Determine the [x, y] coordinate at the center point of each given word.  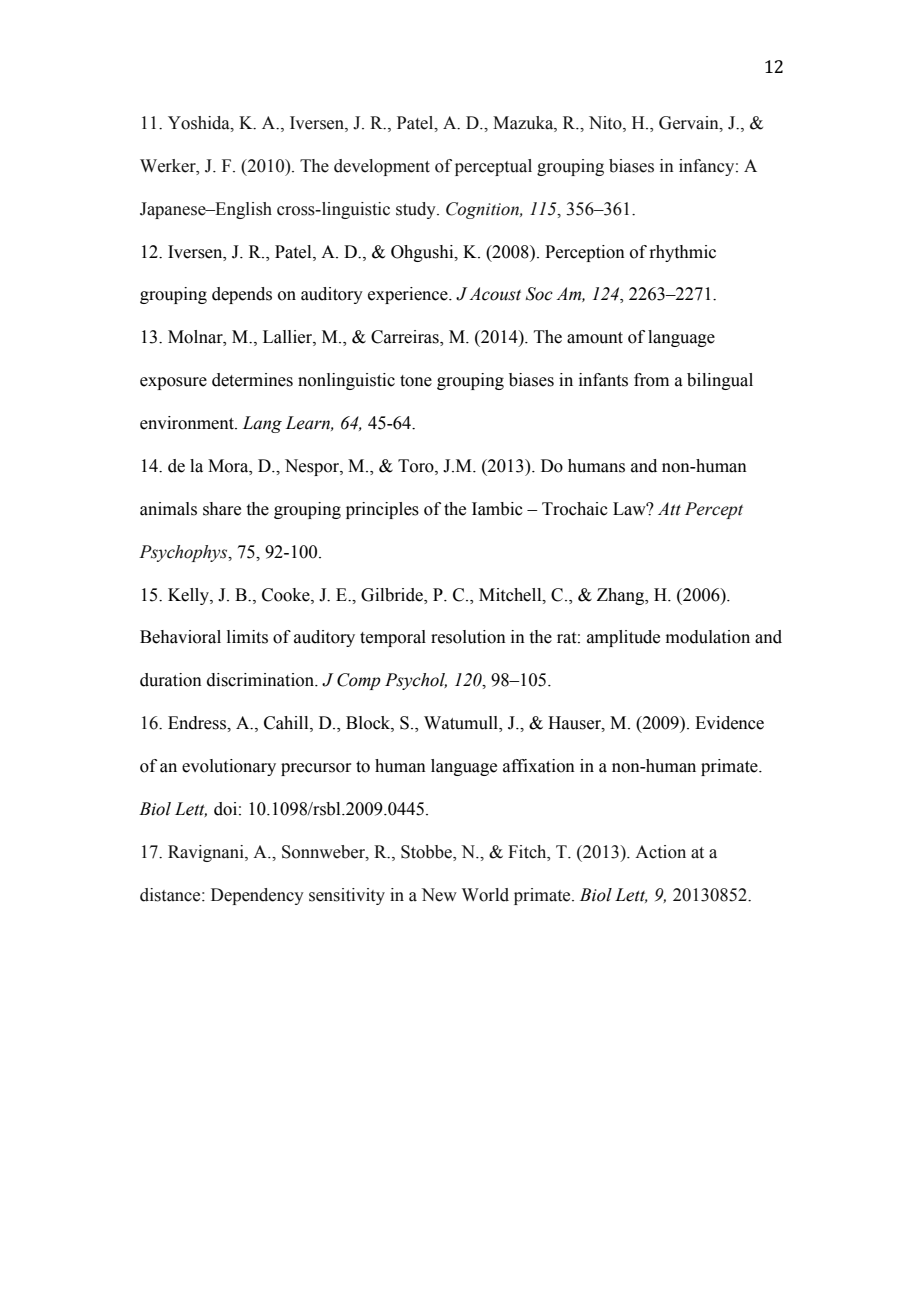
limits [247, 637]
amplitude [623, 638]
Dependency [257, 896]
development [382, 167]
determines [252, 380]
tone [416, 381]
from [651, 380]
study [417, 210]
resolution [468, 637]
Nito [606, 124]
